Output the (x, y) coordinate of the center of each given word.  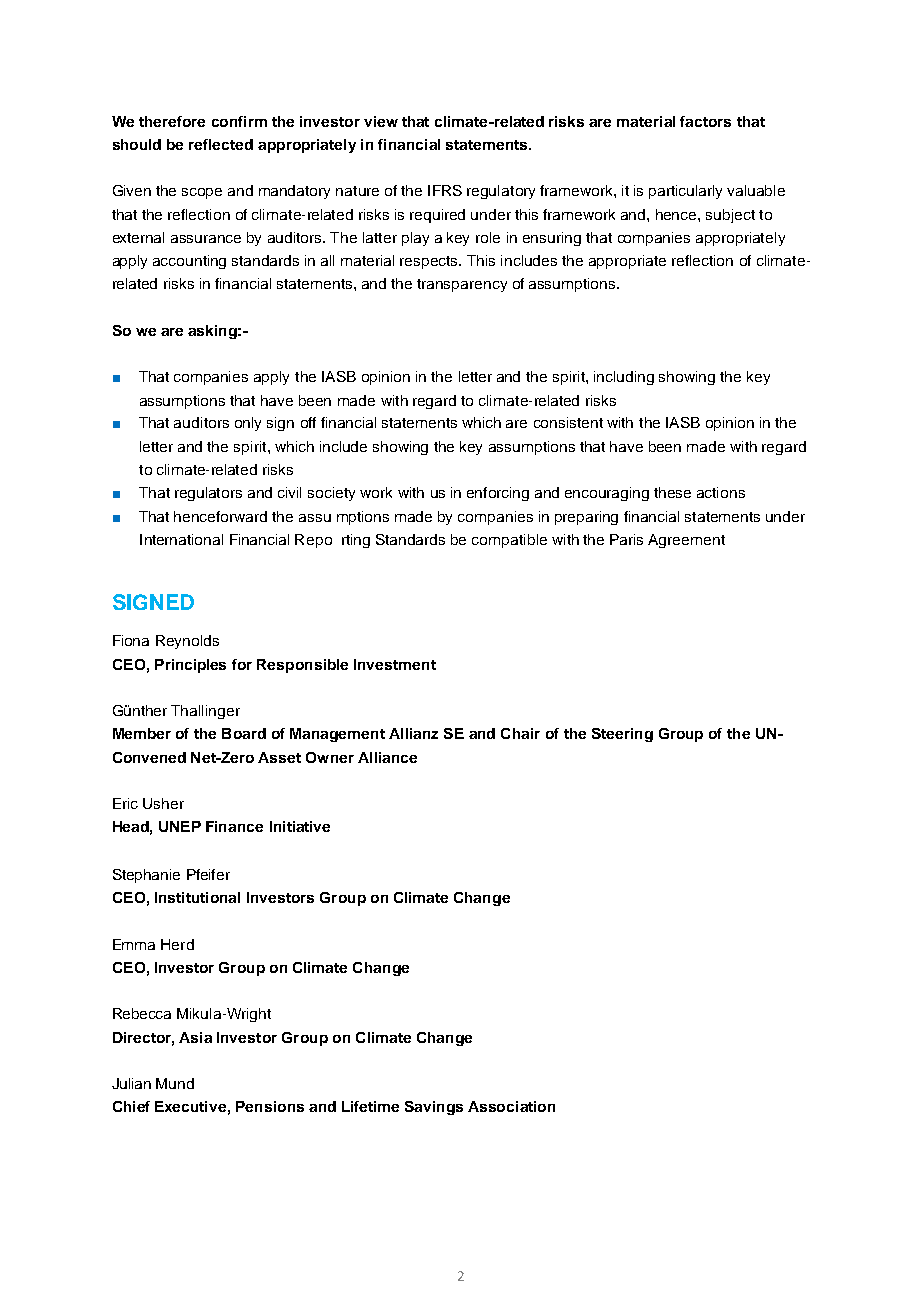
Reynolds (187, 642)
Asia (195, 1037)
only (248, 424)
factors (705, 121)
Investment (395, 664)
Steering (622, 735)
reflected (221, 144)
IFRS (445, 190)
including (624, 378)
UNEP (180, 826)
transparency (462, 285)
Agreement (686, 541)
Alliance (387, 757)
